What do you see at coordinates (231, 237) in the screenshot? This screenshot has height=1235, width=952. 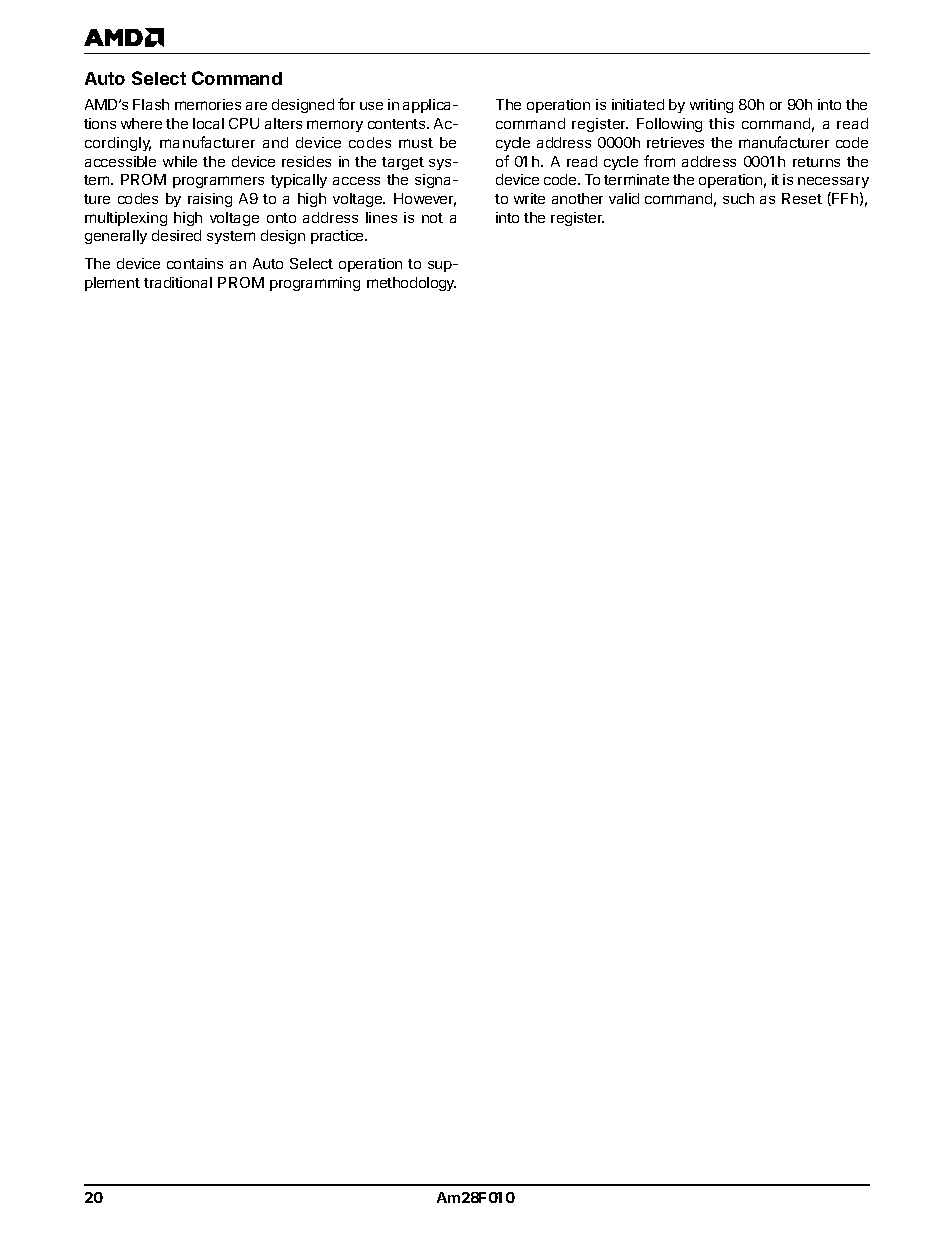 I see `system` at bounding box center [231, 237].
